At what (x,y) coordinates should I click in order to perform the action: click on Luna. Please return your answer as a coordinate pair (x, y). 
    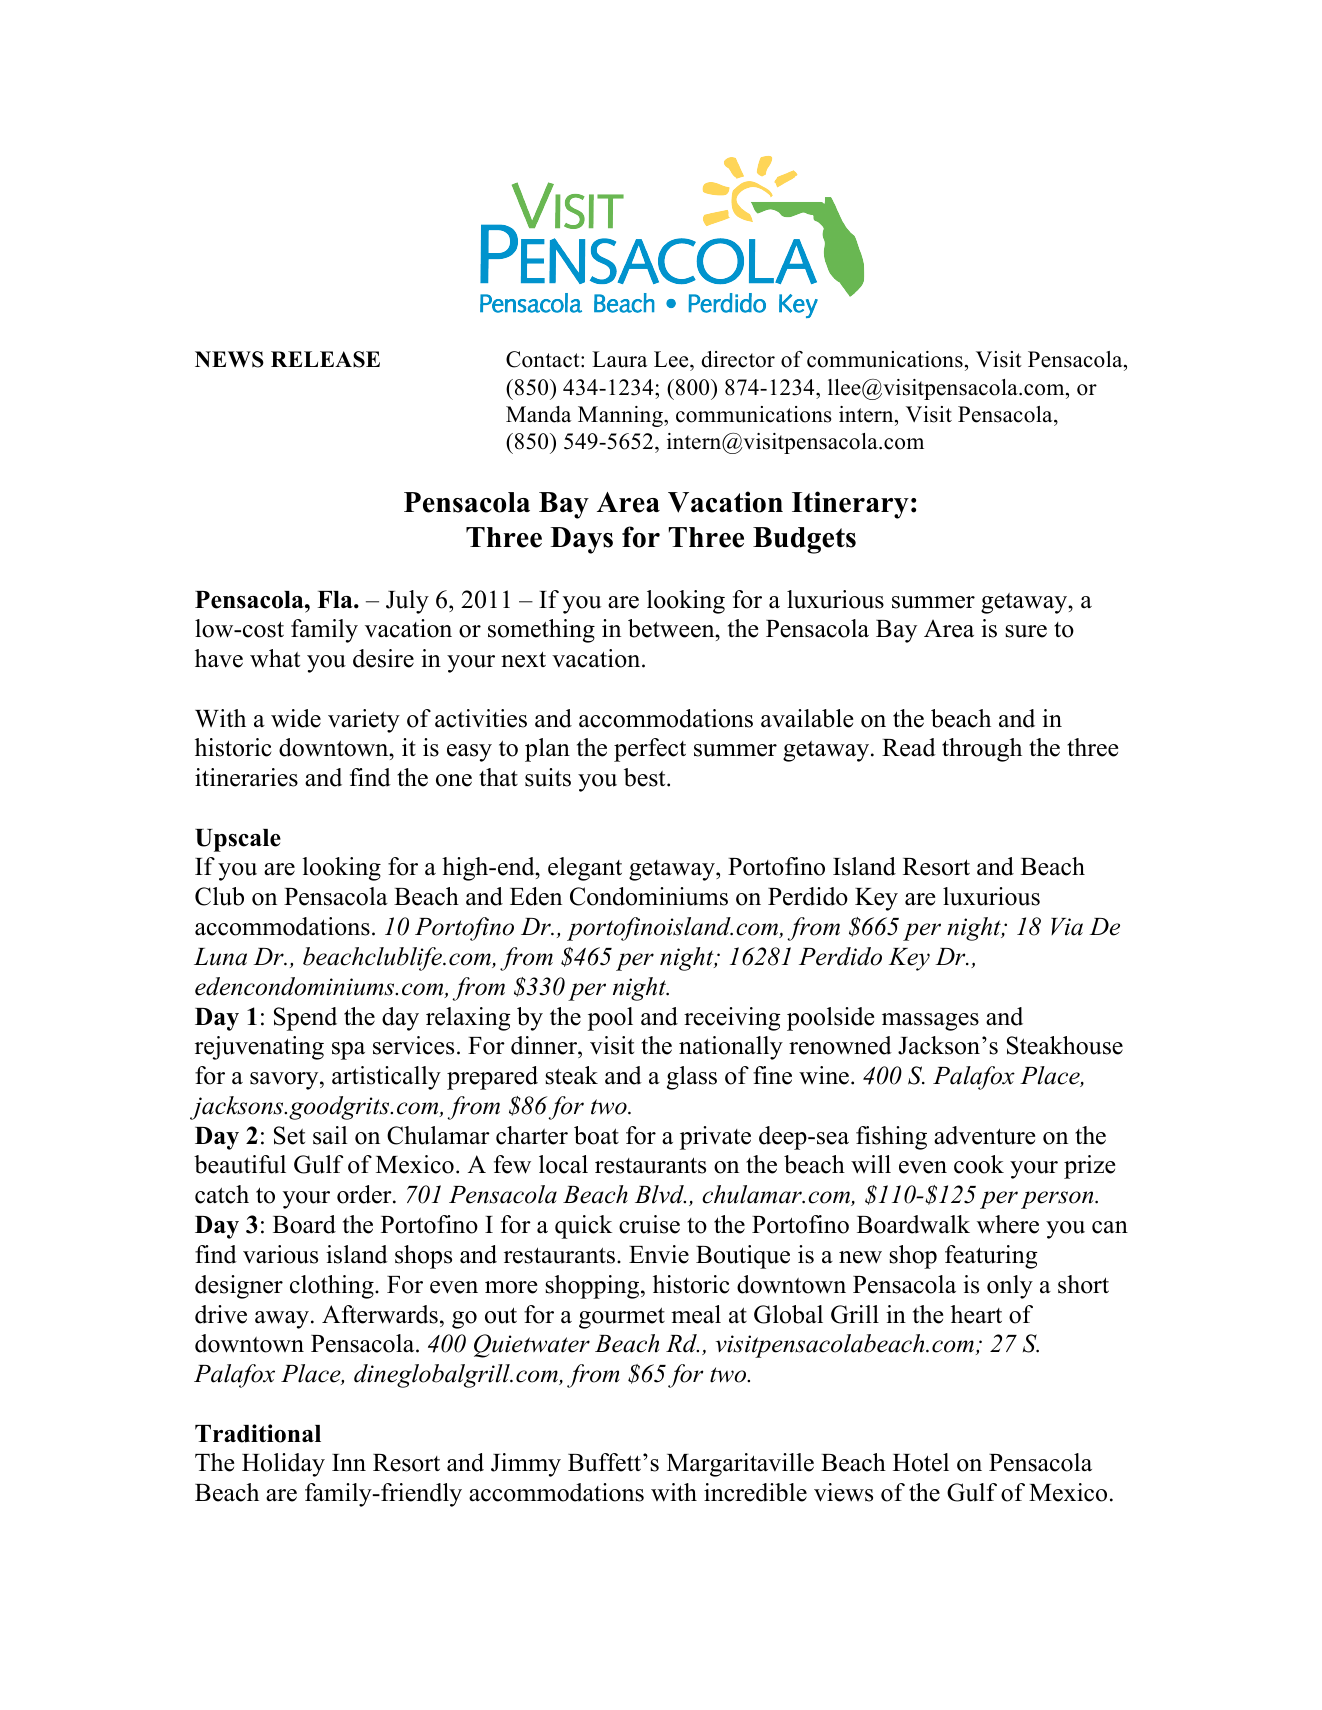
    Looking at the image, I should click on (220, 957).
